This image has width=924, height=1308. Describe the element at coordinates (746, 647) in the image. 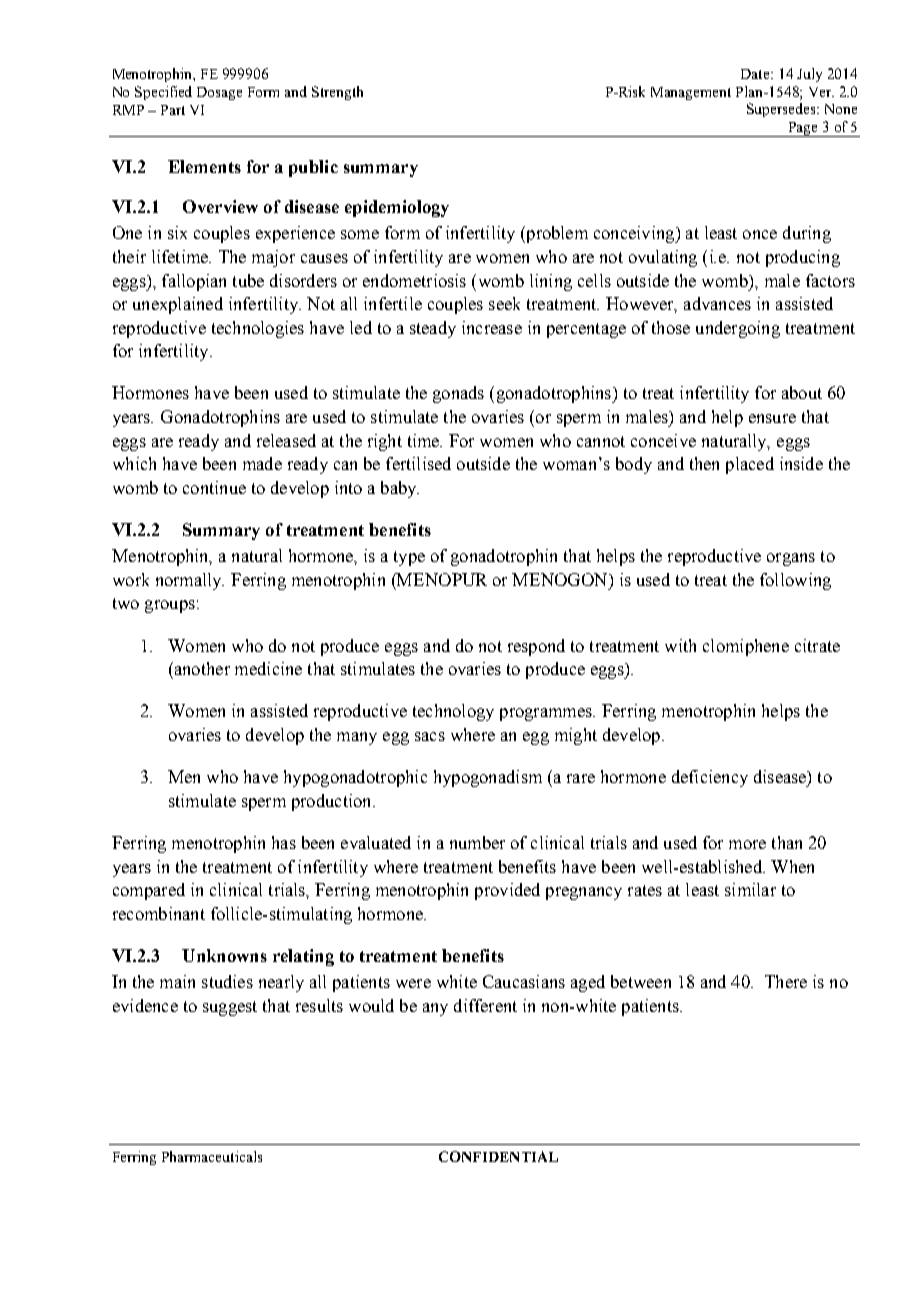

I see `clomiphene` at that location.
